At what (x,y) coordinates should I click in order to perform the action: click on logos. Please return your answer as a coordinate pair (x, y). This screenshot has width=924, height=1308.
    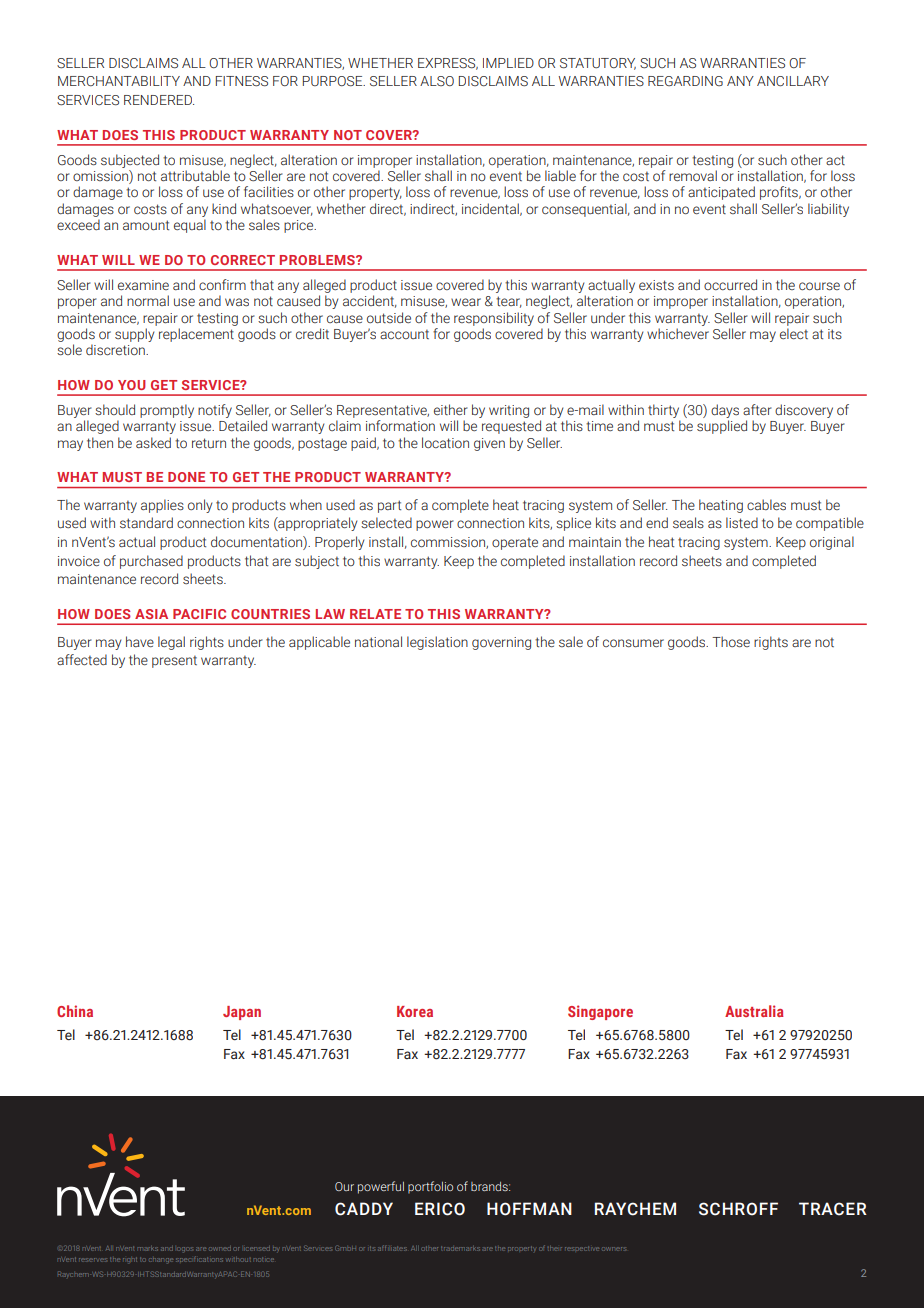
    Looking at the image, I should click on (186, 1250).
